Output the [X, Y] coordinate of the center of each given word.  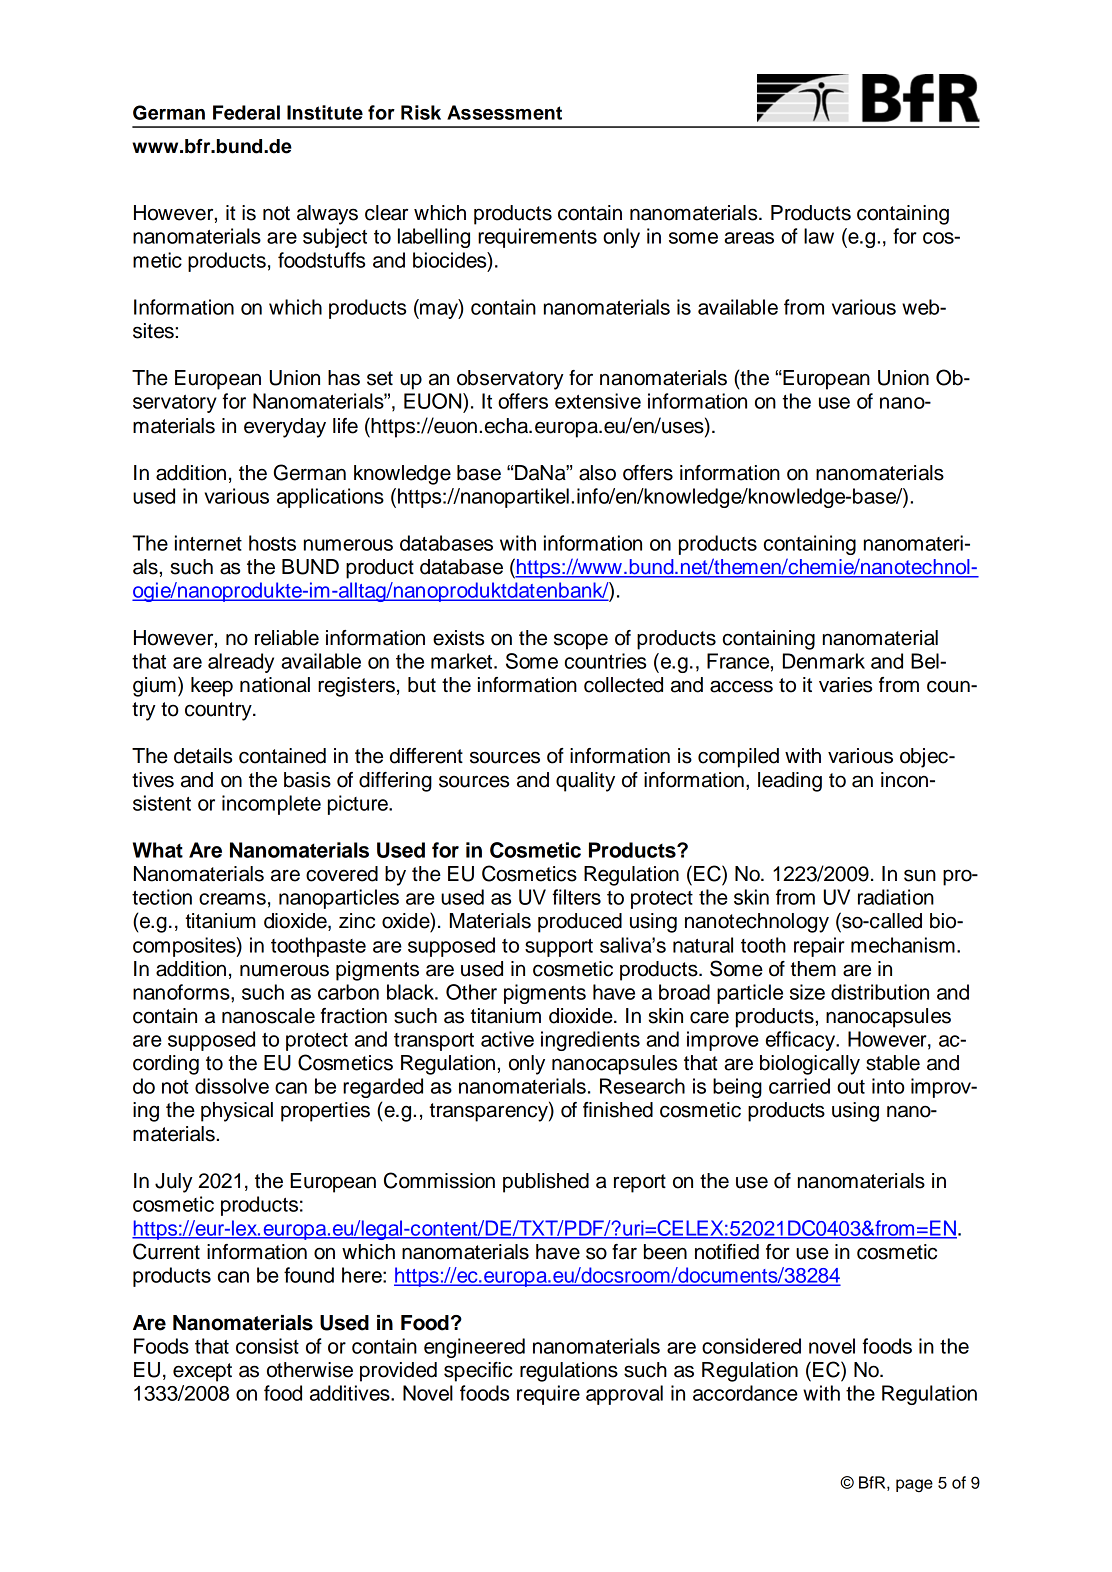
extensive [598, 401]
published [546, 1183]
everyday [285, 428]
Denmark [824, 661]
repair [819, 947]
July [174, 1183]
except [202, 1372]
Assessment [504, 112]
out [851, 1087]
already [241, 663]
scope [581, 641]
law [819, 236]
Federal [246, 112]
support [559, 948]
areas [749, 238]
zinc [357, 921]
